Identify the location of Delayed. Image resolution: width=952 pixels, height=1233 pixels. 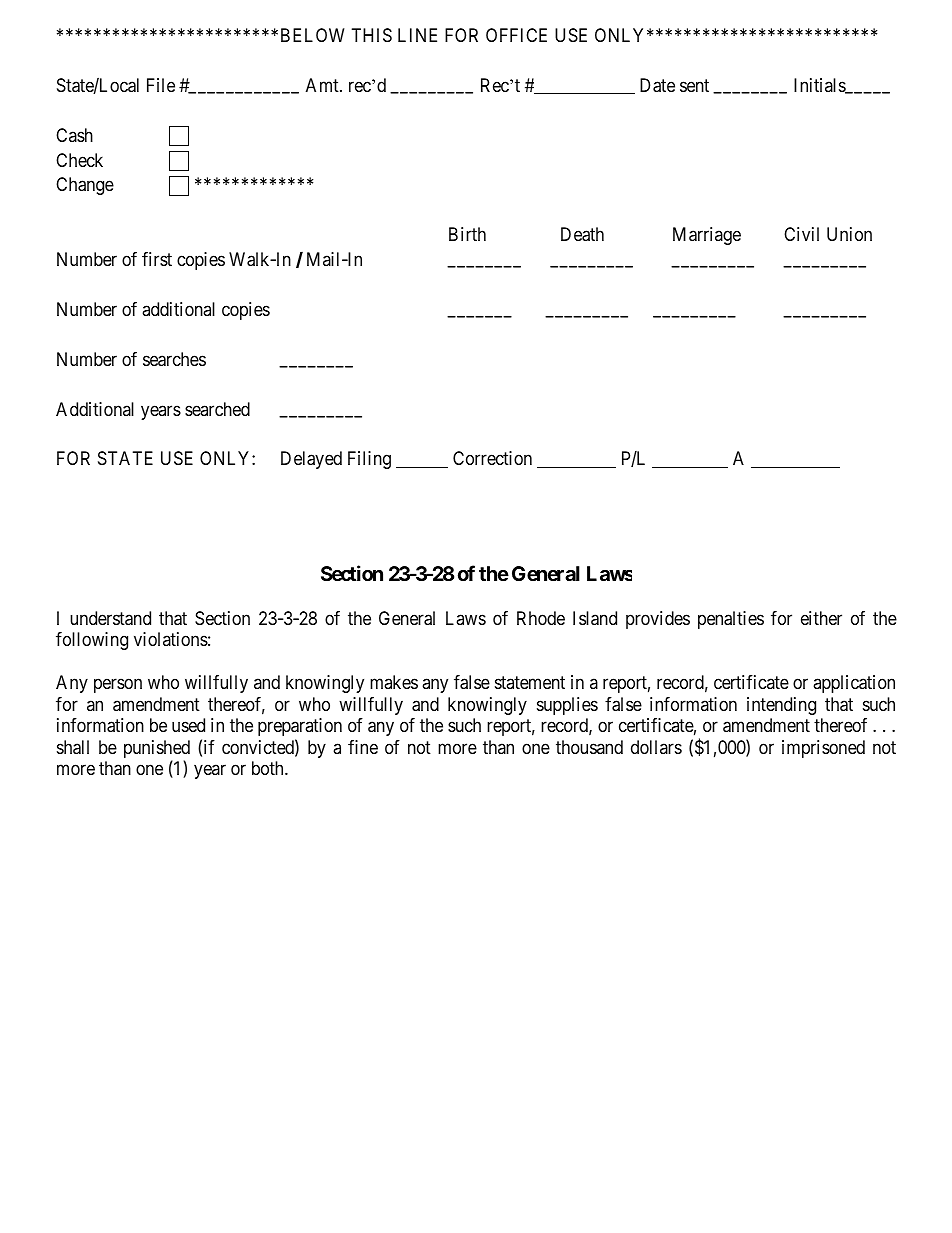
(311, 460).
